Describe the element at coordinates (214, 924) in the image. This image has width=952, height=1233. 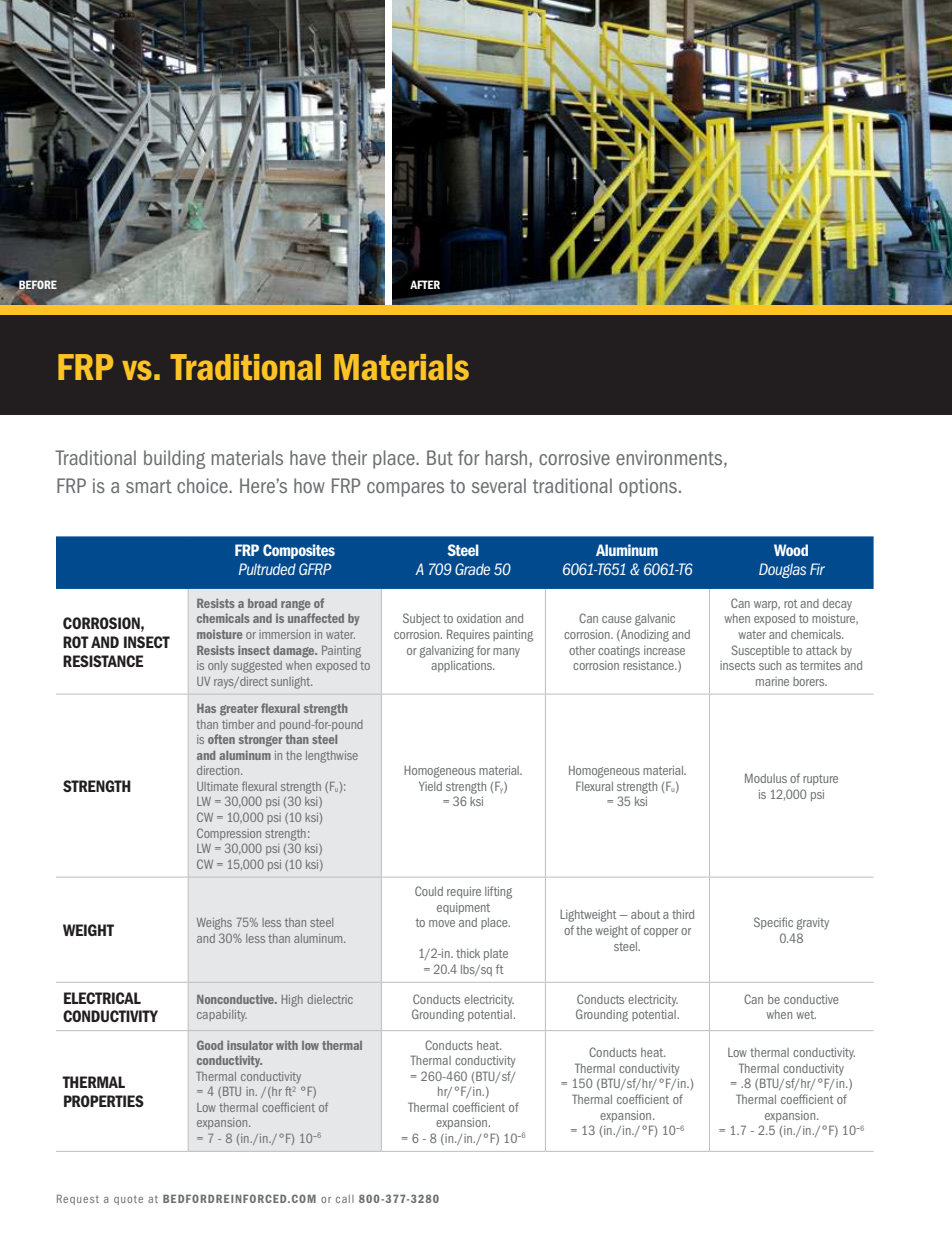
I see `Weighs` at that location.
